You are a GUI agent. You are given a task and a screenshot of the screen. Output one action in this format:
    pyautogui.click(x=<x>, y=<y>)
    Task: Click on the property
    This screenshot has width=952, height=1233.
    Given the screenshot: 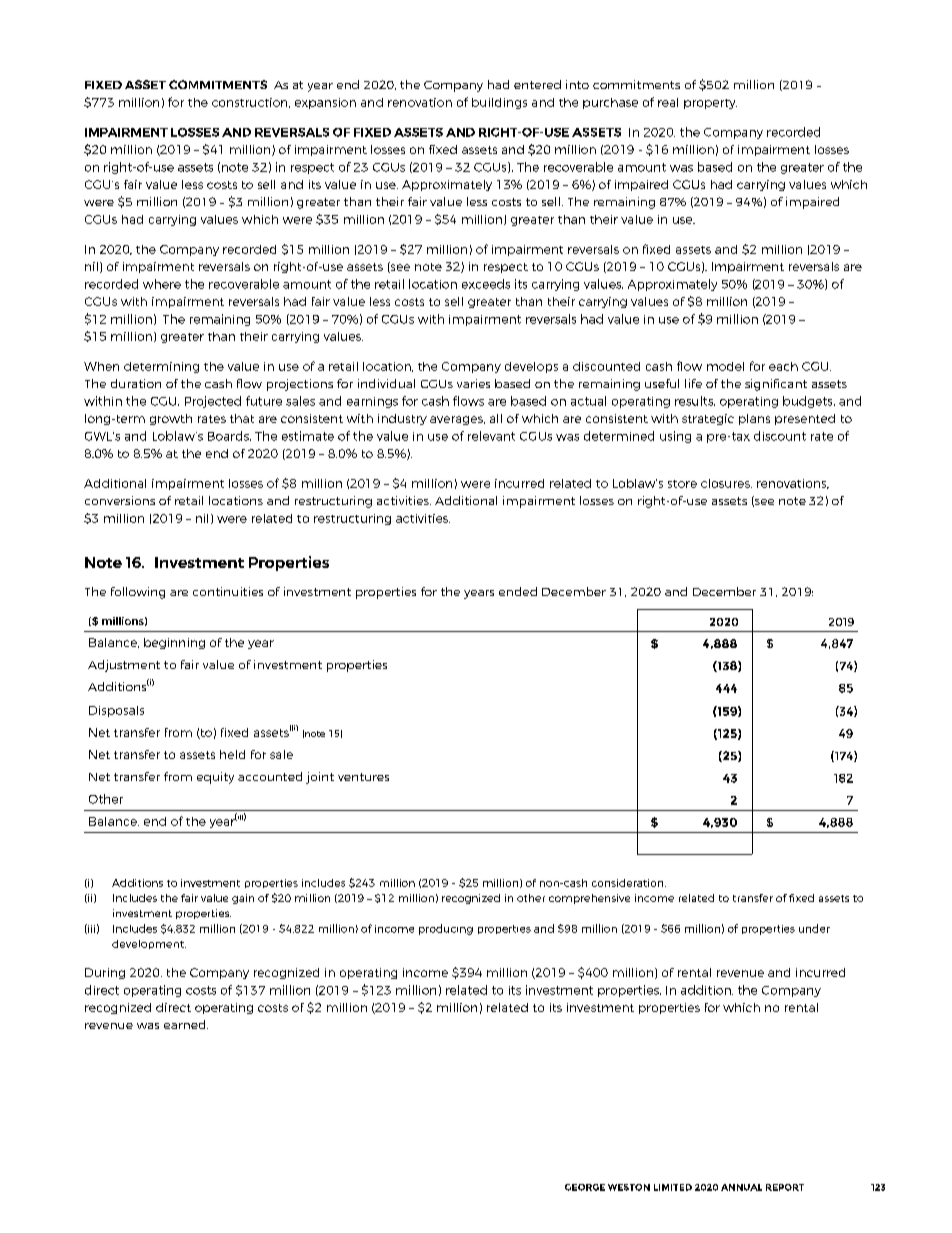 What is the action you would take?
    pyautogui.click(x=710, y=104)
